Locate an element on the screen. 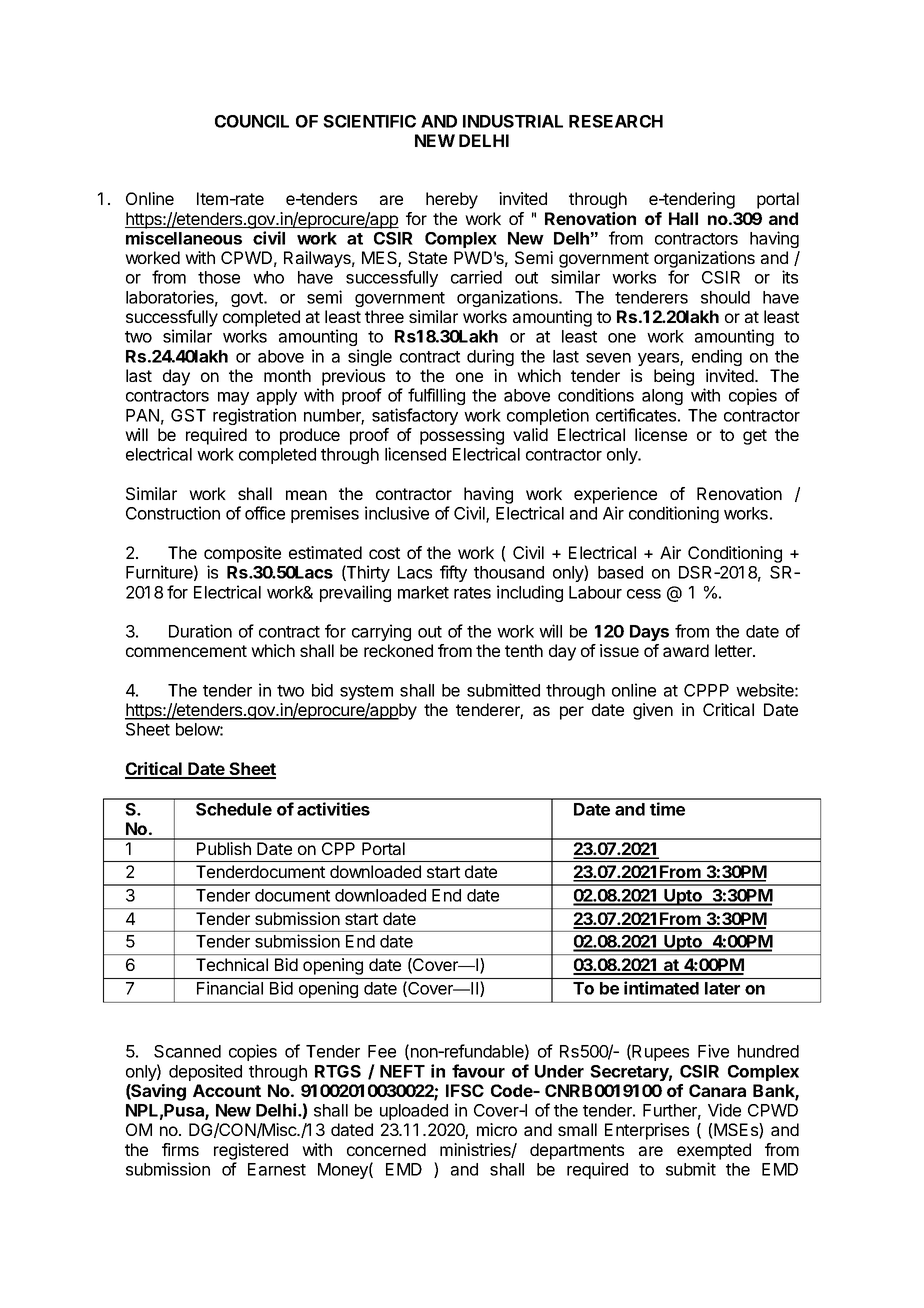 The width and height of the screenshot is (924, 1308). possessing is located at coordinates (462, 436).
